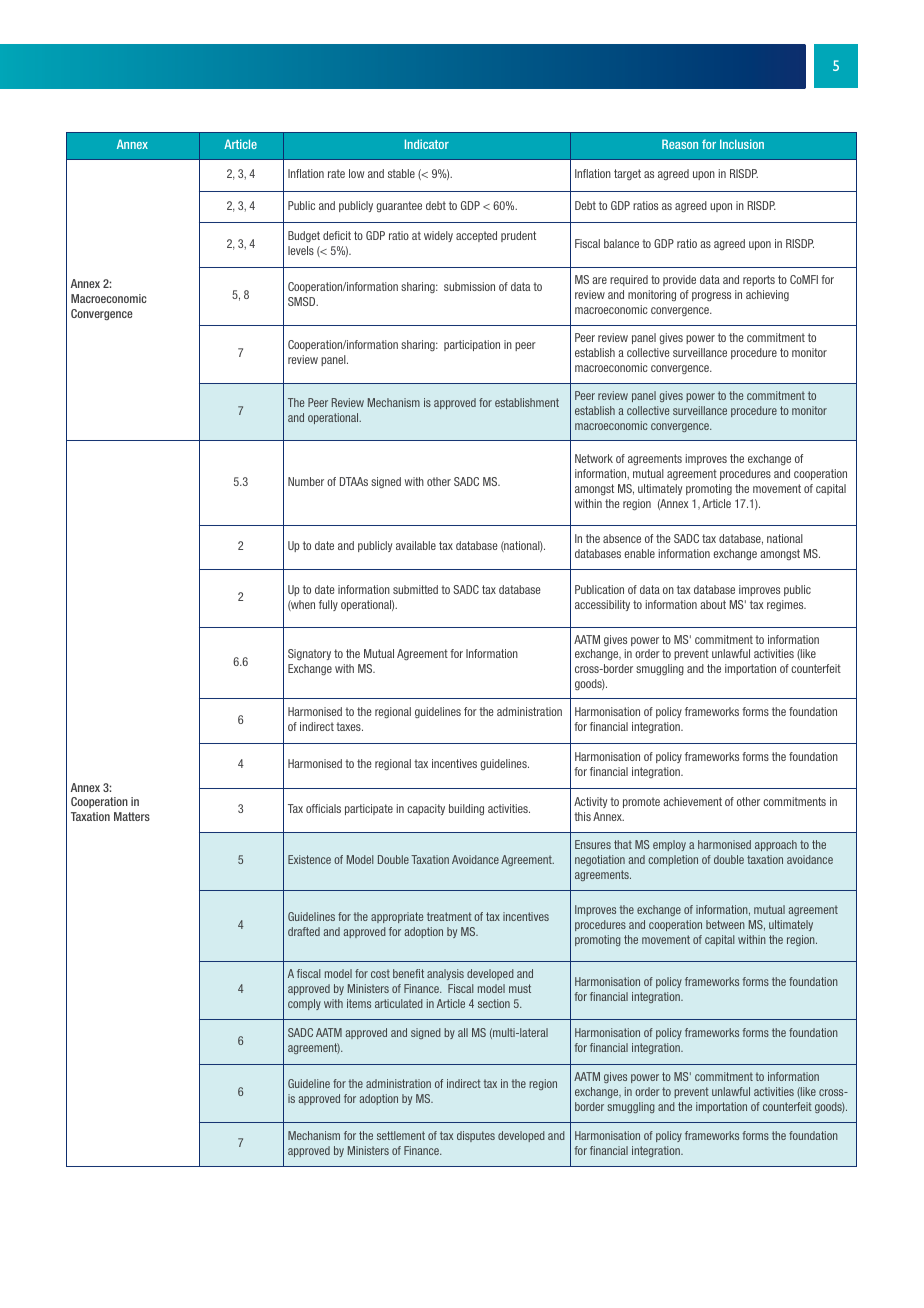 This screenshot has width=924, height=1308. I want to click on Reason, so click(680, 144).
